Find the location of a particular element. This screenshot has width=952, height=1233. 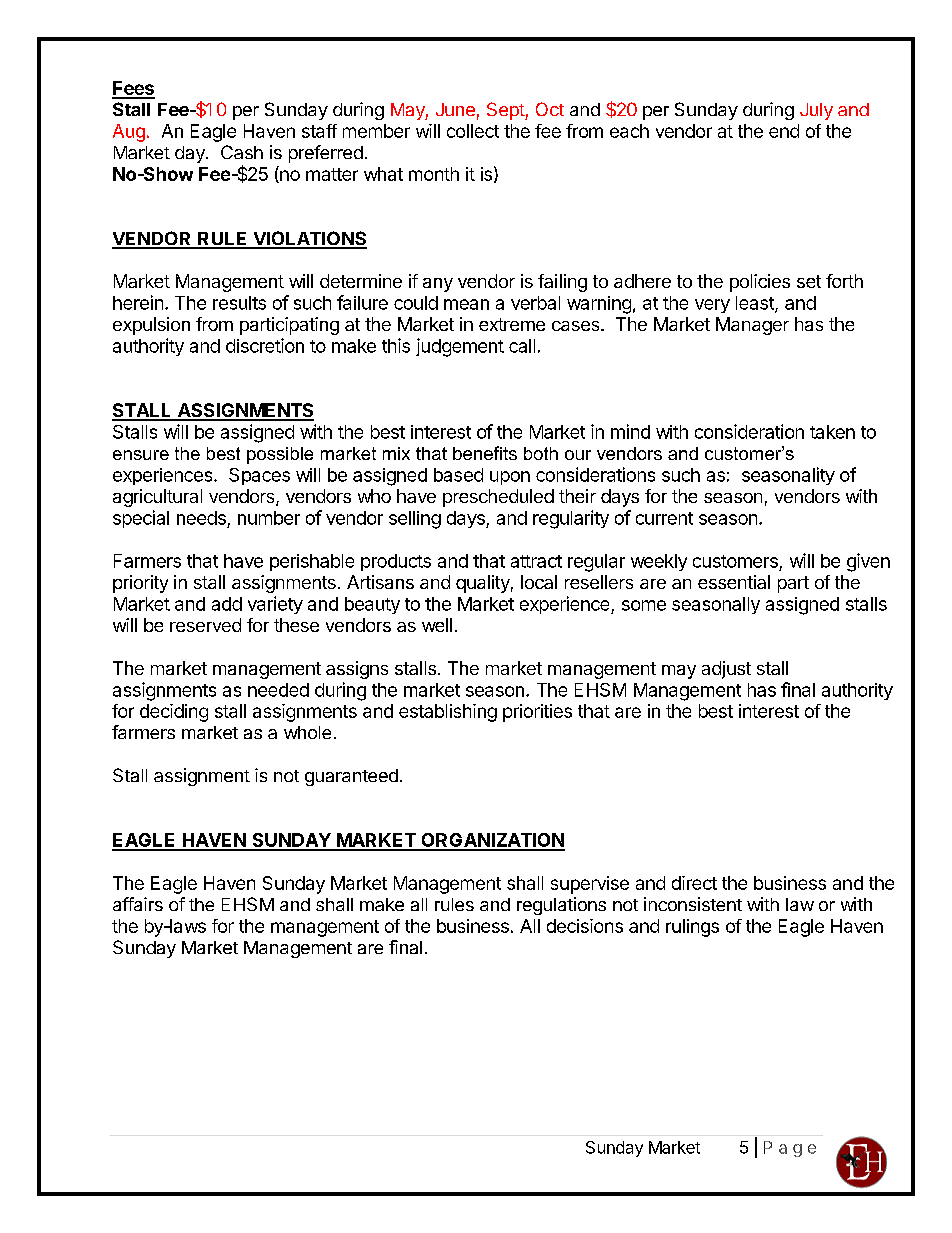

adjust is located at coordinates (726, 670).
